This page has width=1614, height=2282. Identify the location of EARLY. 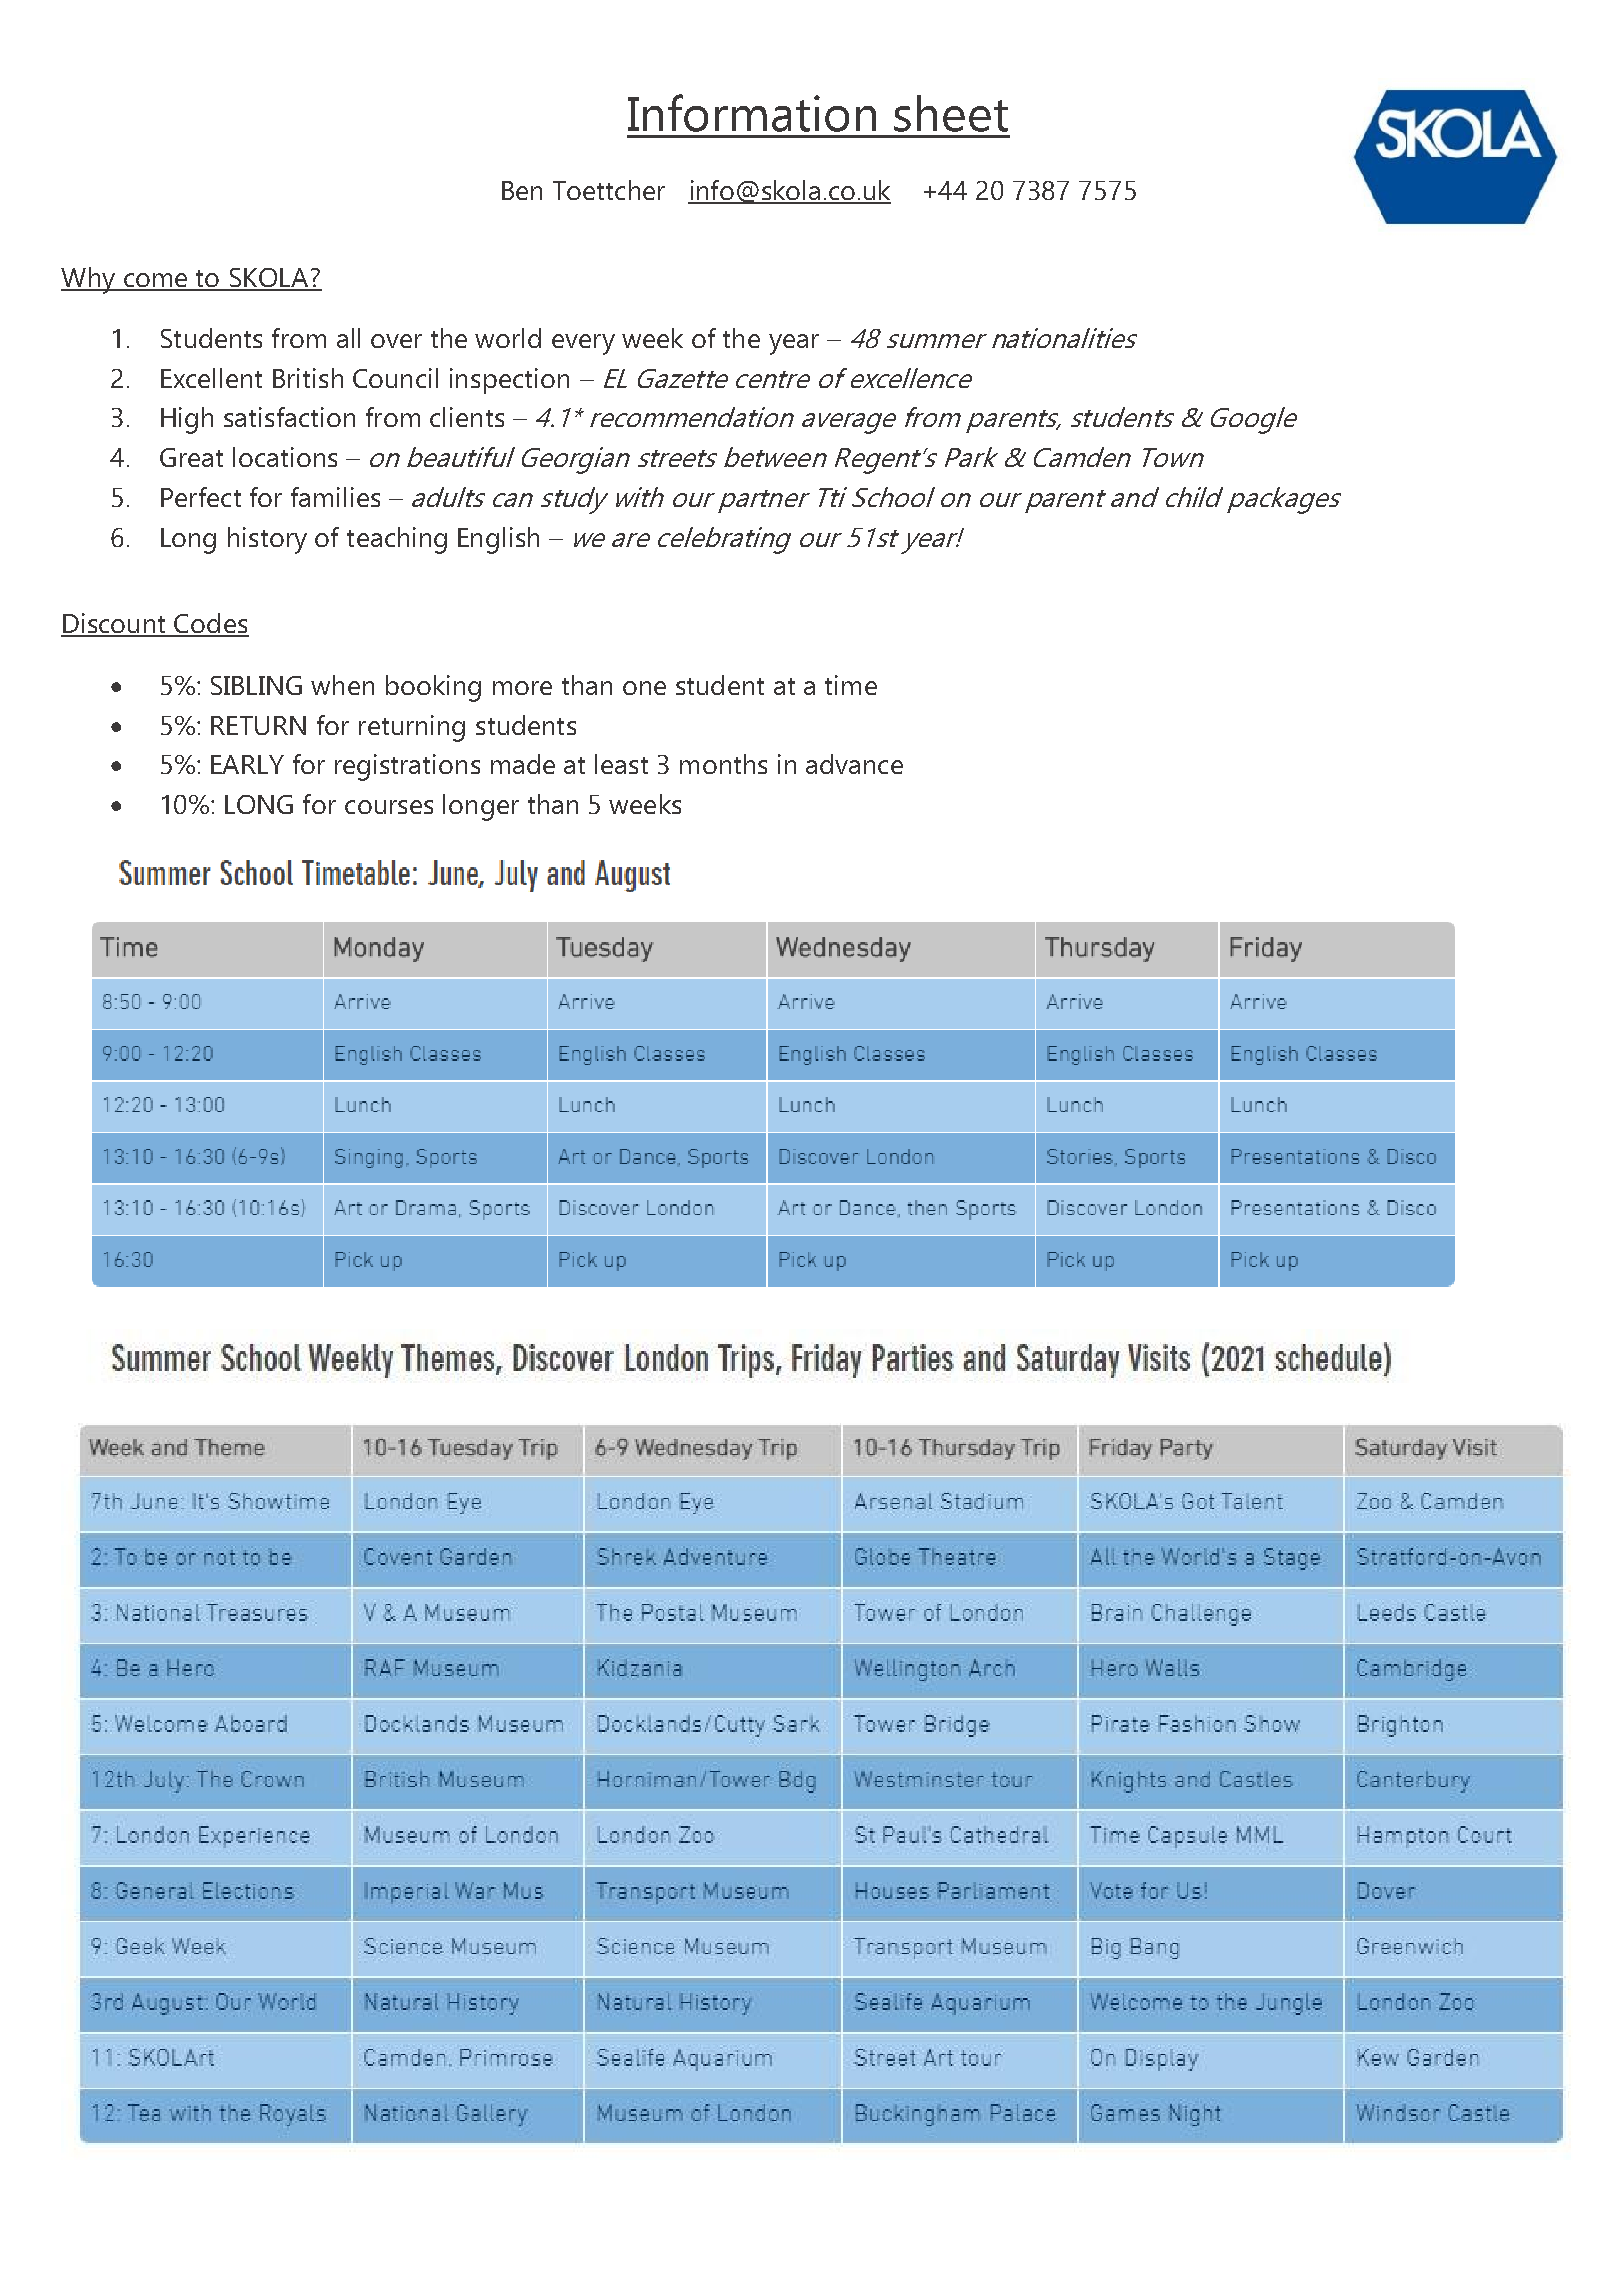
(247, 764).
